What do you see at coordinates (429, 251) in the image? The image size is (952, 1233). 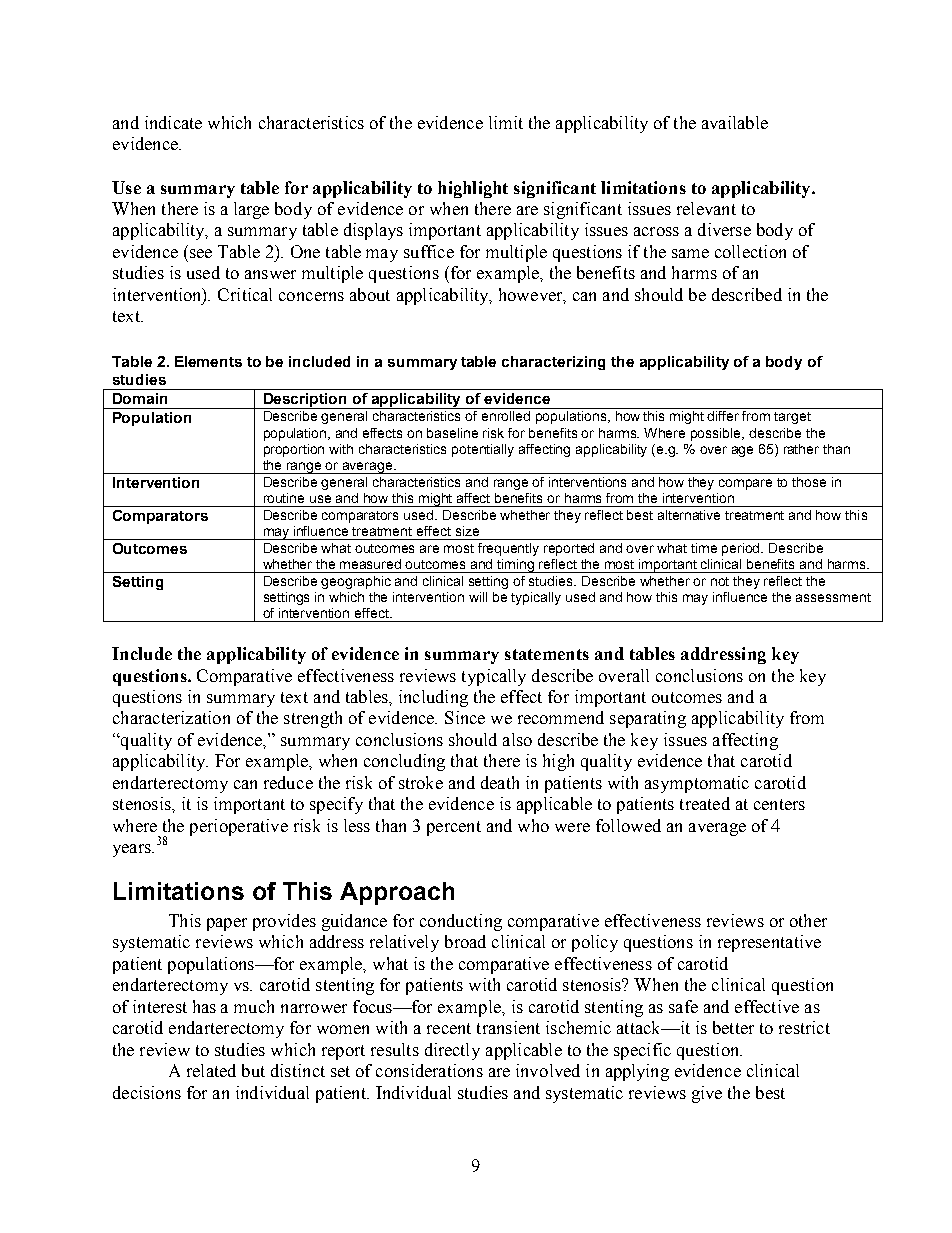 I see `suffice` at bounding box center [429, 251].
